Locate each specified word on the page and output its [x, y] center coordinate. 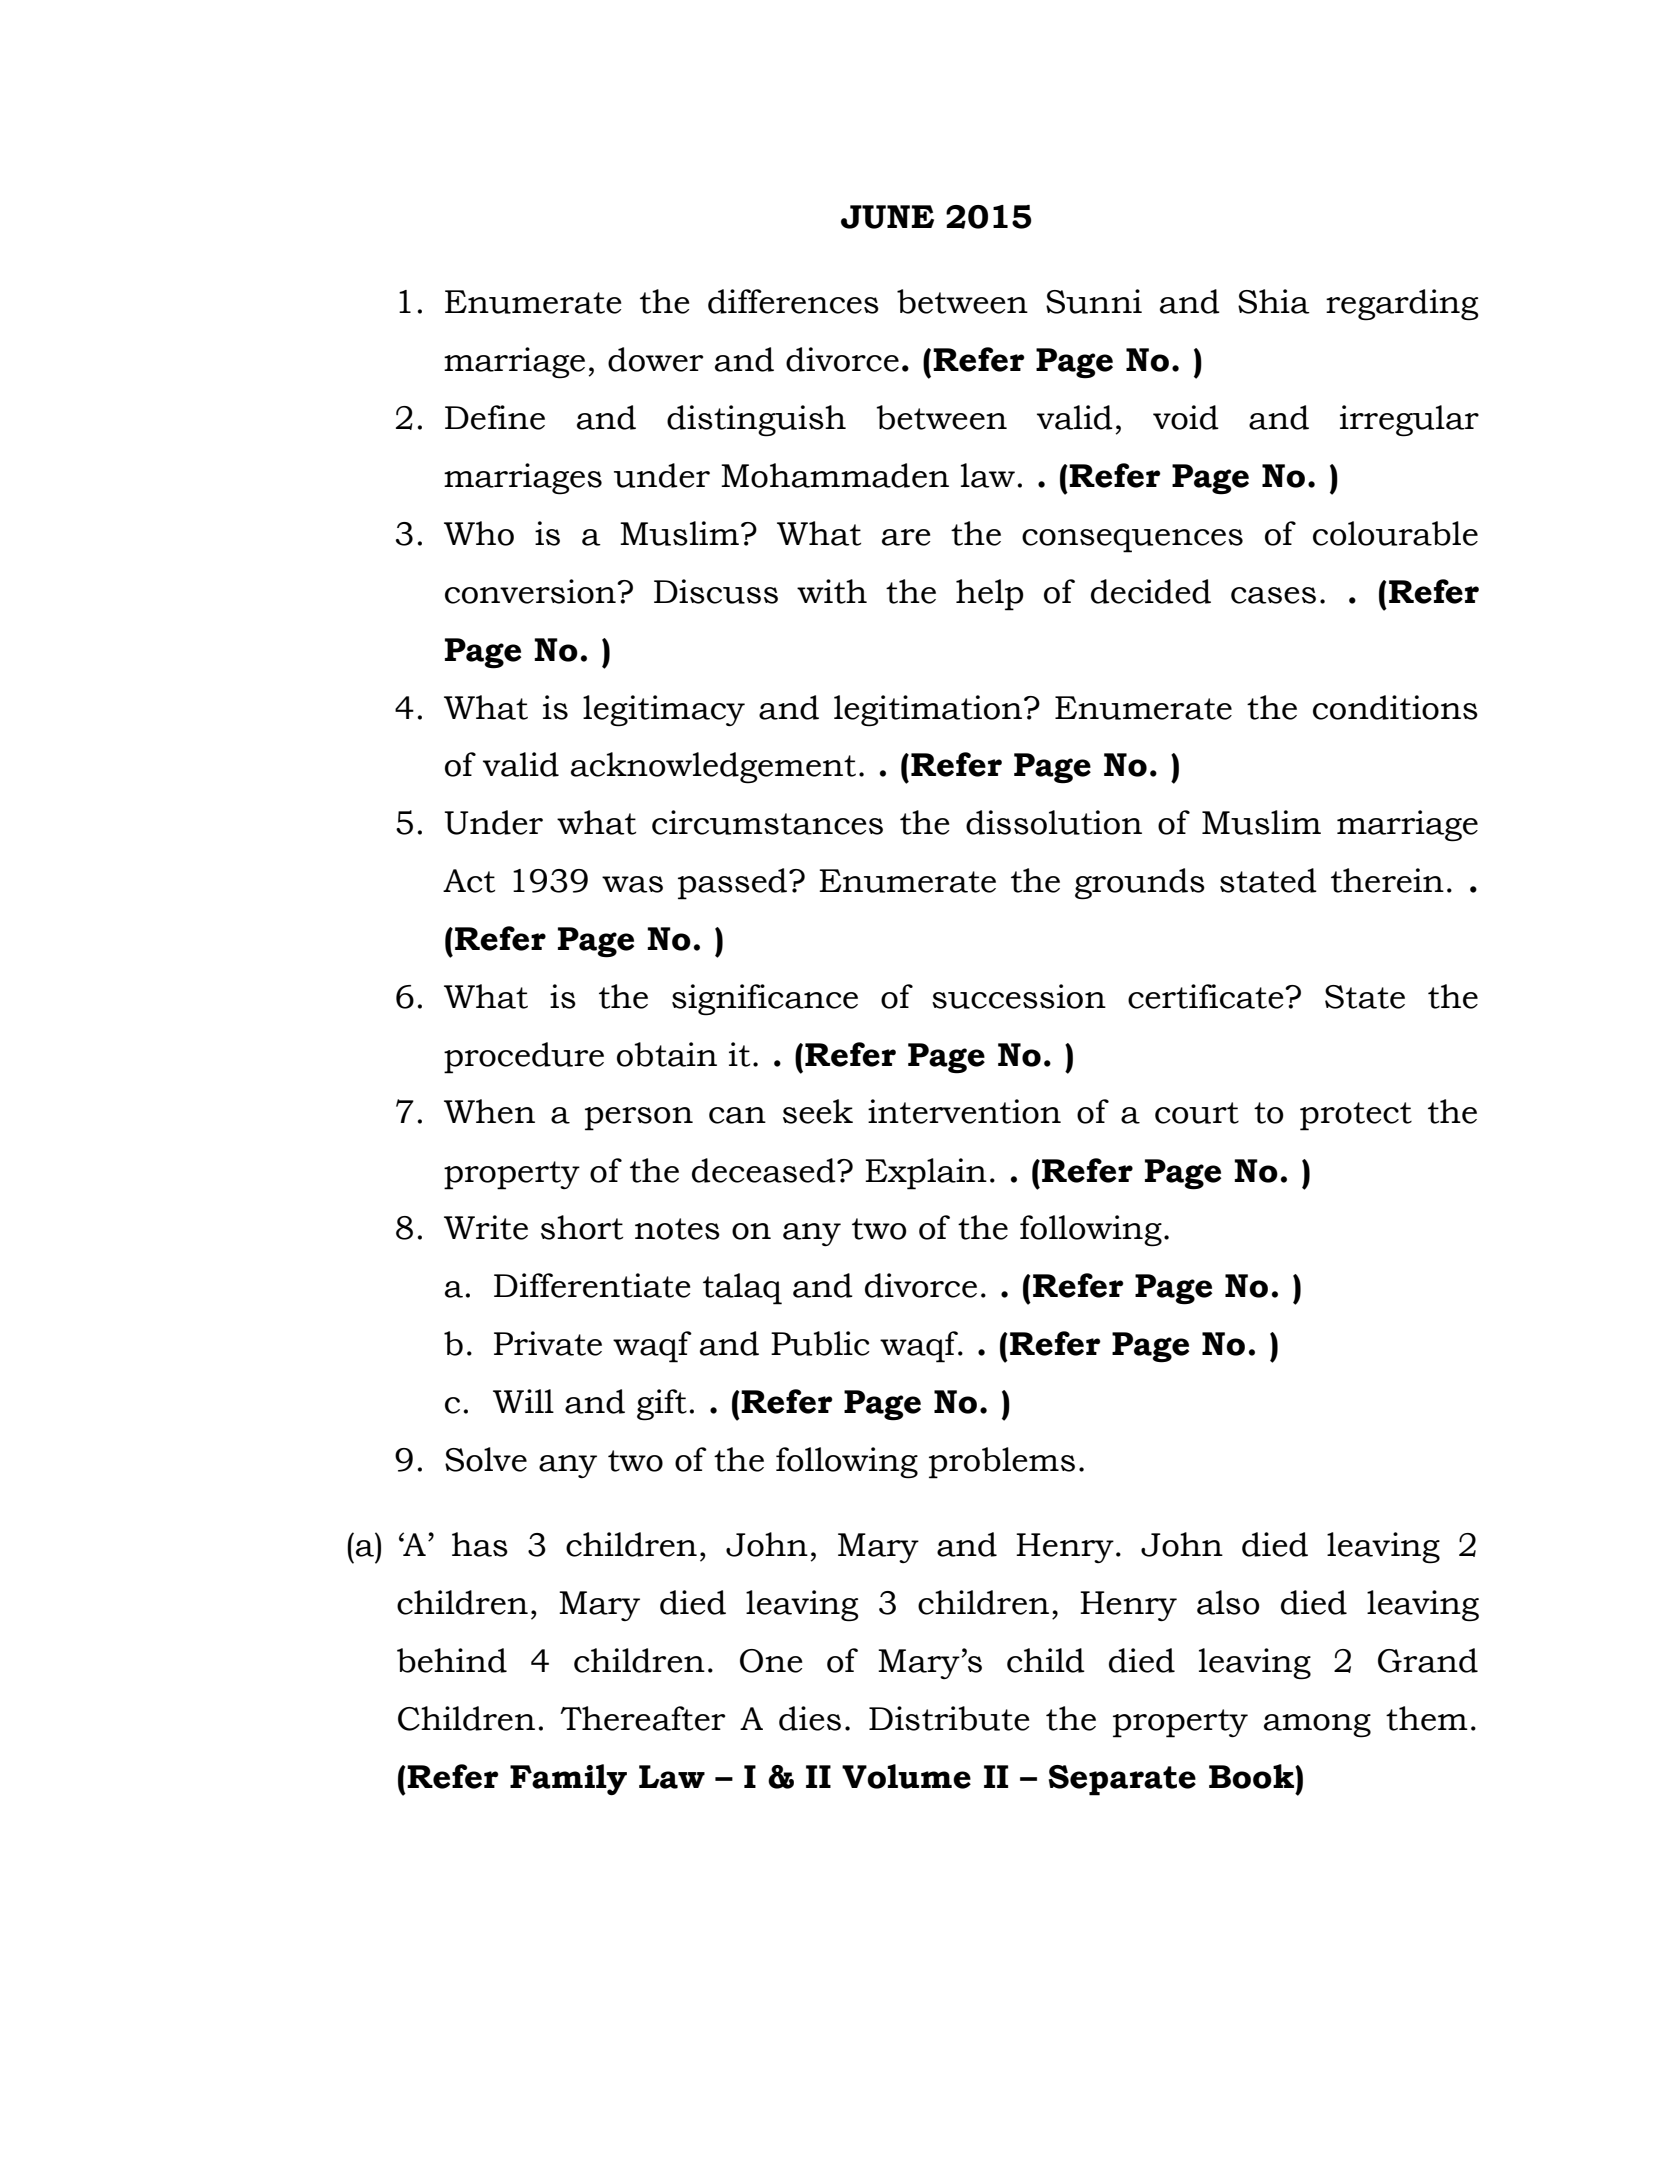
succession [1019, 996]
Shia [1274, 301]
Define [495, 417]
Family [568, 1779]
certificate [1207, 996]
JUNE [887, 217]
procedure [524, 1058]
